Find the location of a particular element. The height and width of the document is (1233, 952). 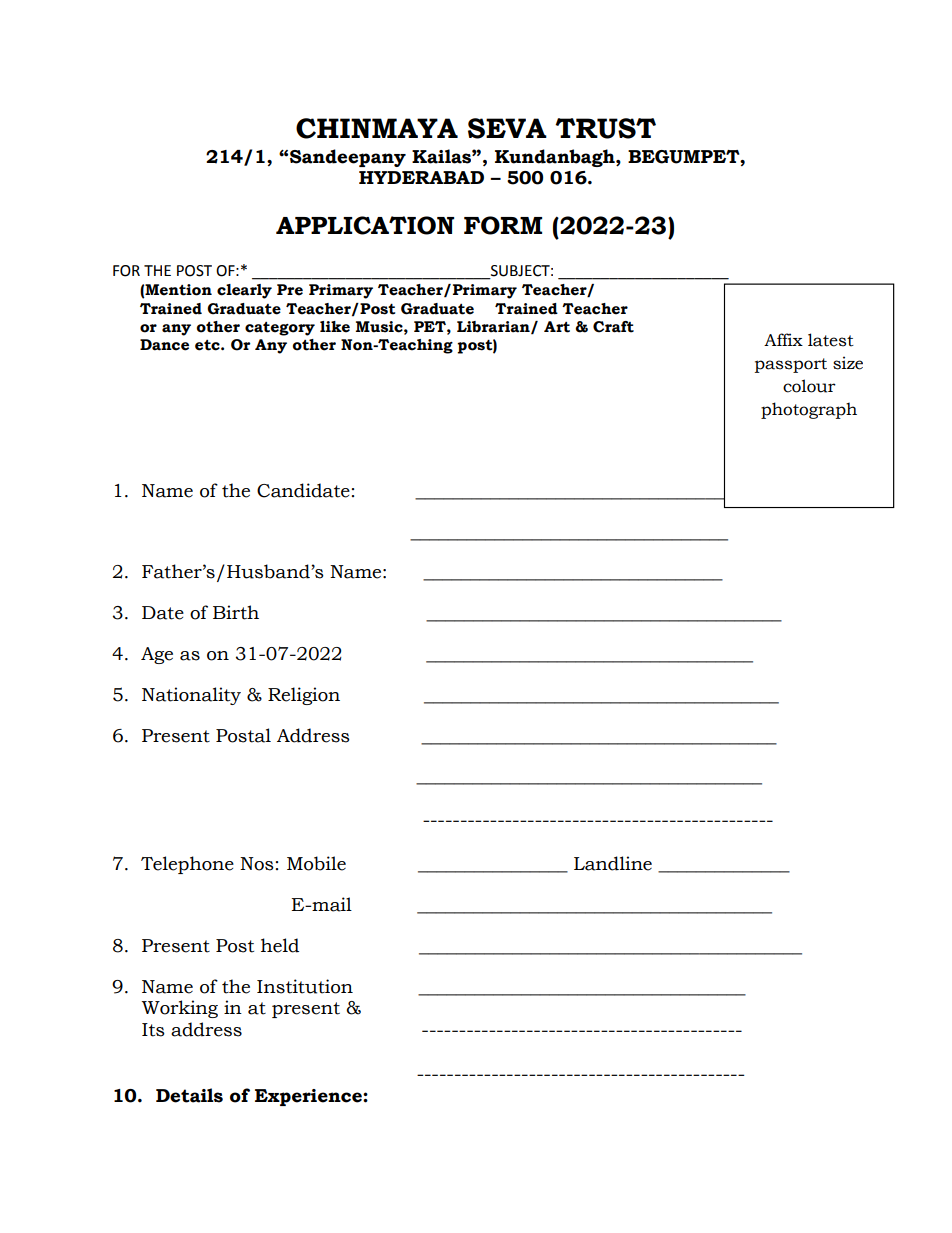

Details is located at coordinates (189, 1095).
